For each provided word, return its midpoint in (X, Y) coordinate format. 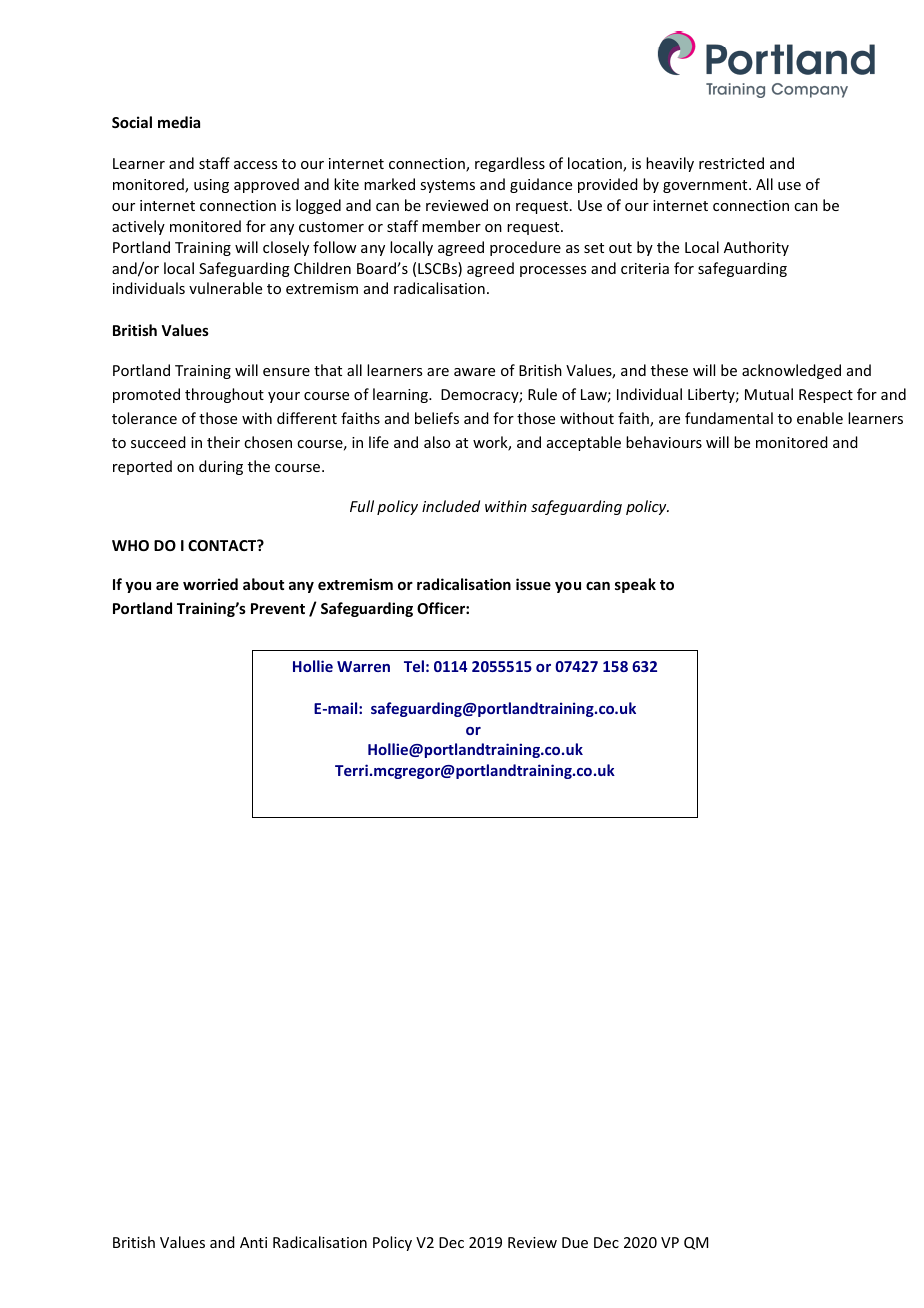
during (221, 467)
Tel (414, 666)
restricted (731, 163)
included (451, 506)
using (211, 186)
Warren (363, 666)
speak (635, 585)
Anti (253, 1242)
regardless (510, 164)
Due (575, 1242)
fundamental (729, 418)
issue (533, 584)
